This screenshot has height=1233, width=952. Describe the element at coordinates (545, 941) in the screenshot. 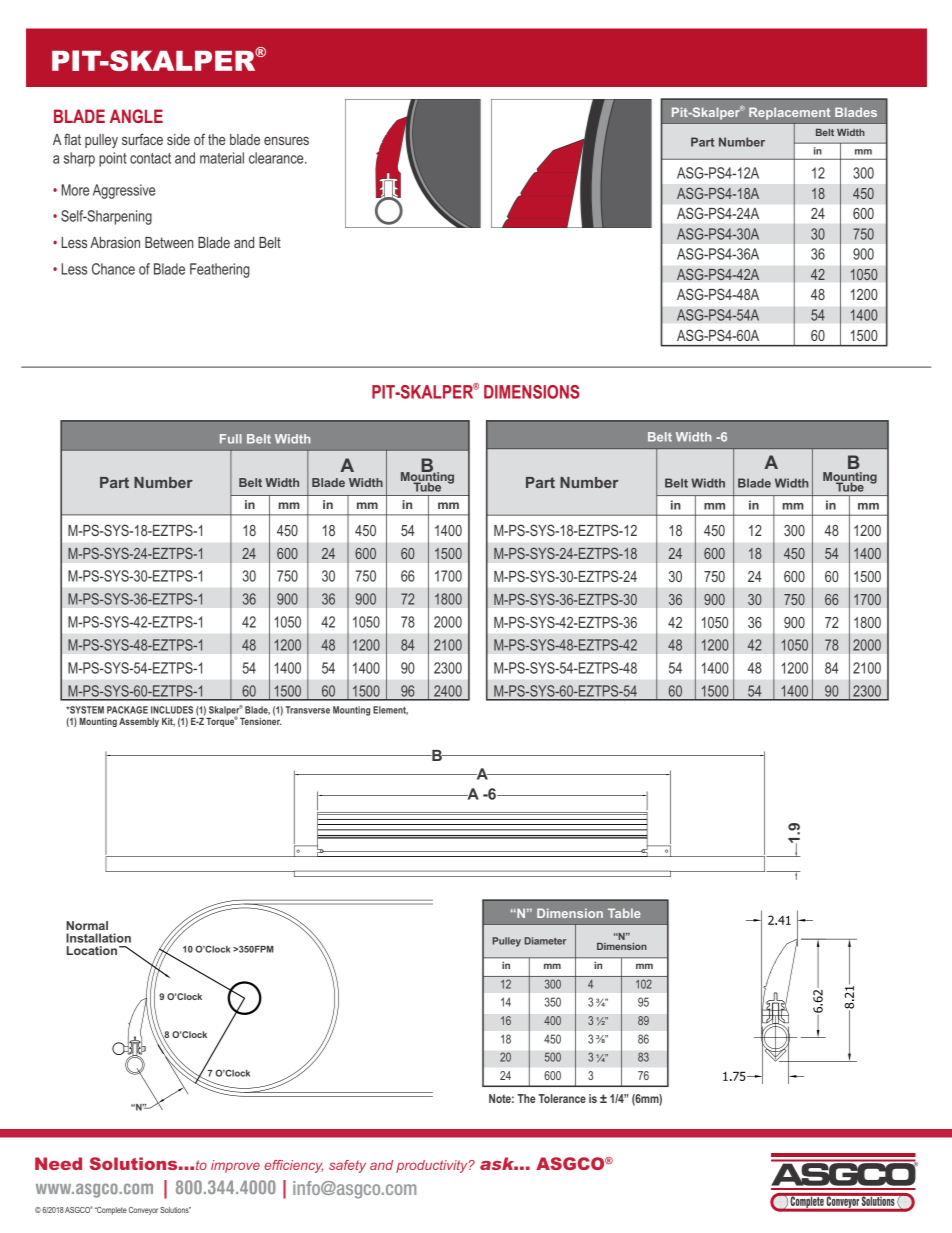

I see `Diameter` at that location.
